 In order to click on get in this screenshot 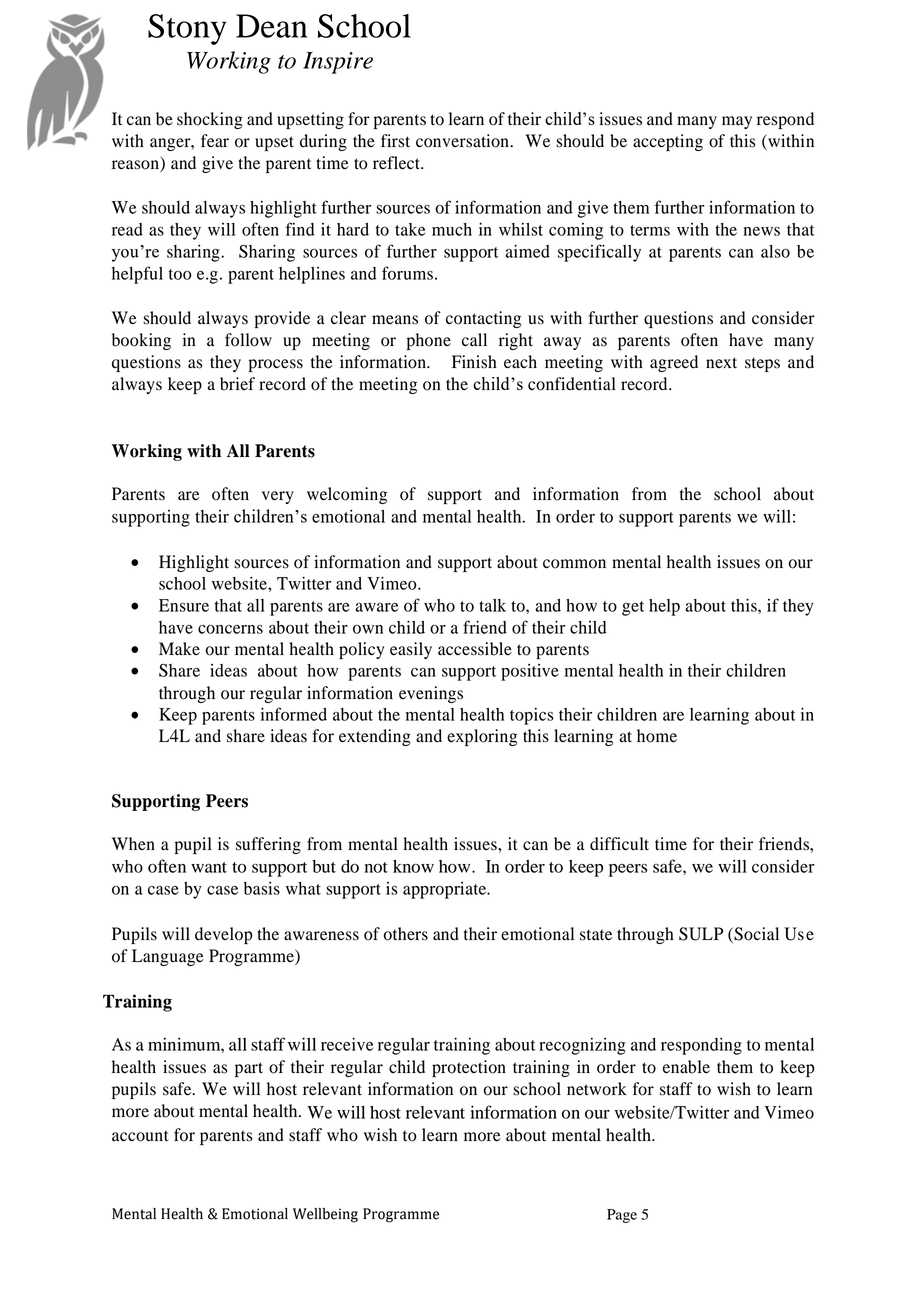, I will do `click(633, 608)`.
